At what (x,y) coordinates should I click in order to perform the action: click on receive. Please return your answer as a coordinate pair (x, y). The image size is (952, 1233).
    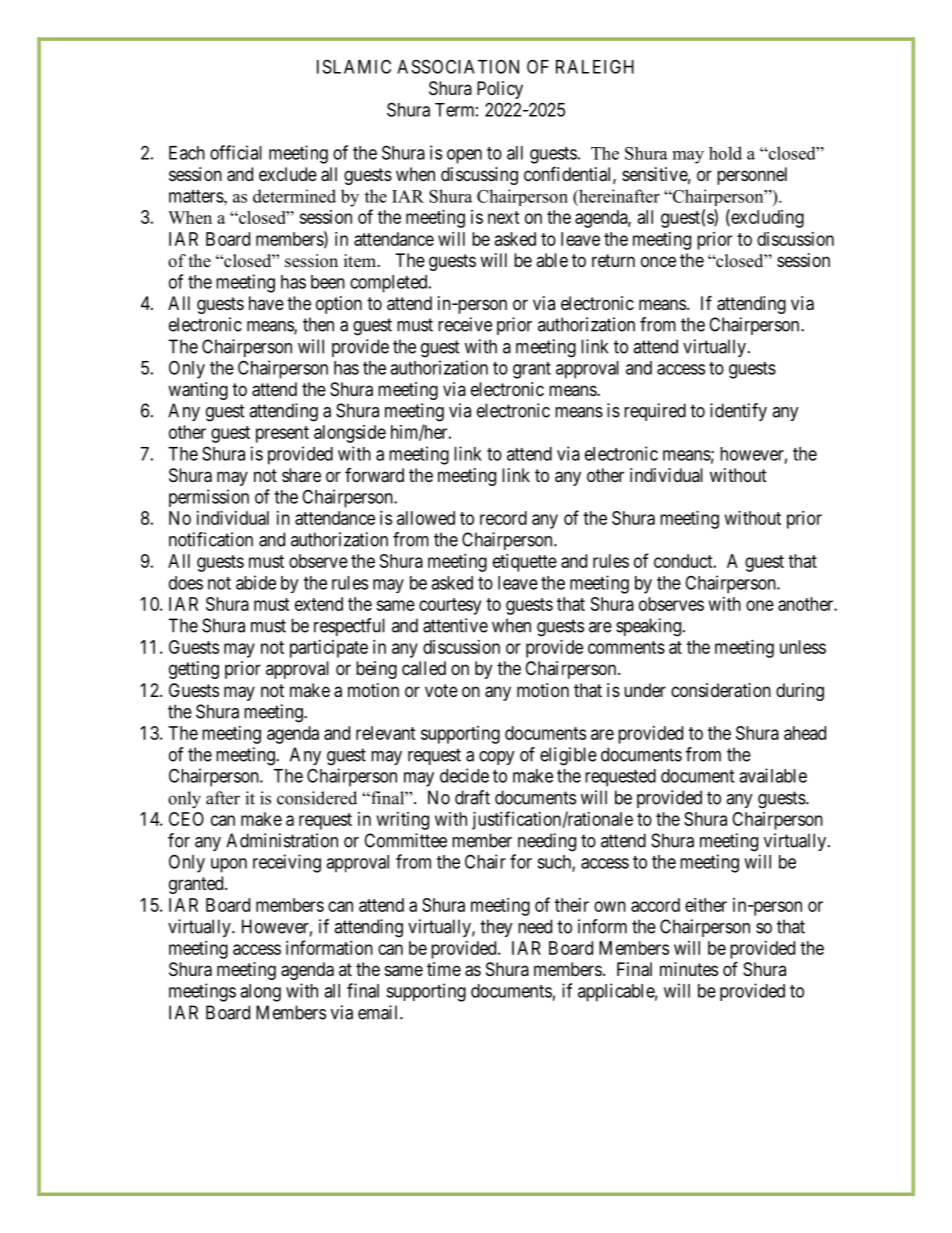
    Looking at the image, I should click on (465, 324).
